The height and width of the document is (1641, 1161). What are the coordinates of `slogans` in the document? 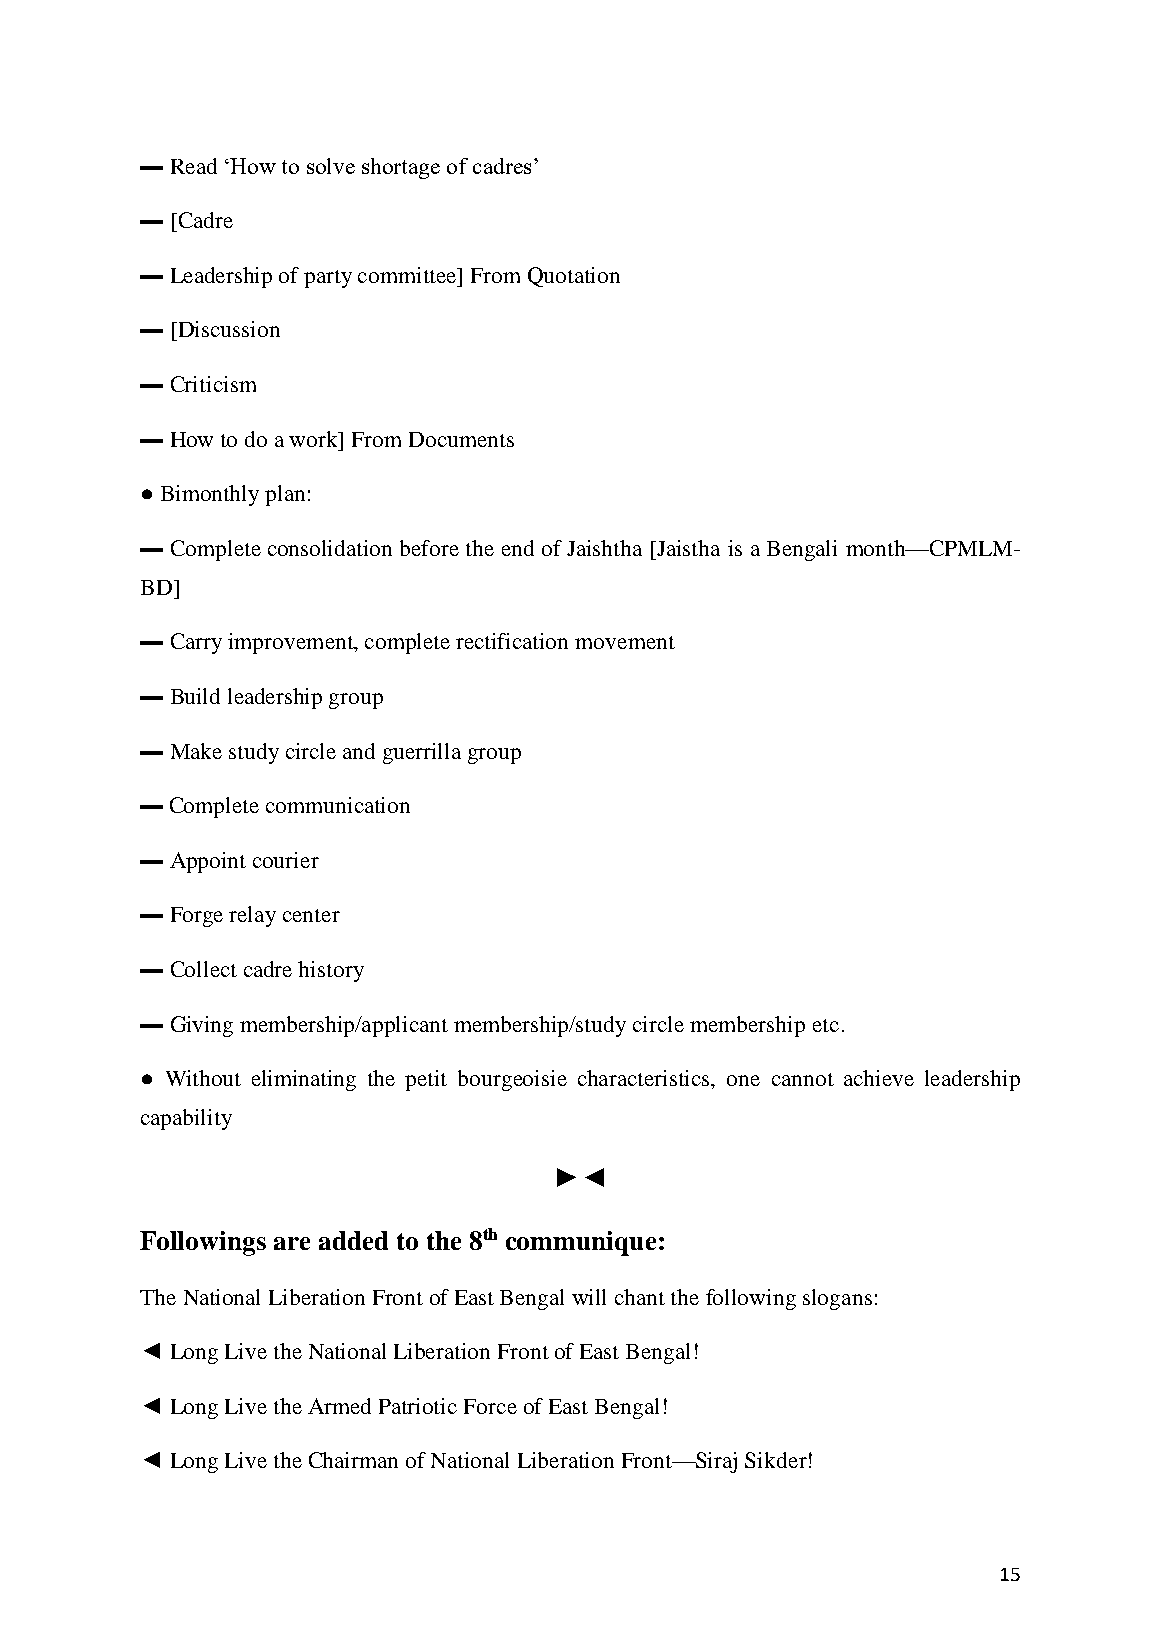 It's located at (837, 1299).
